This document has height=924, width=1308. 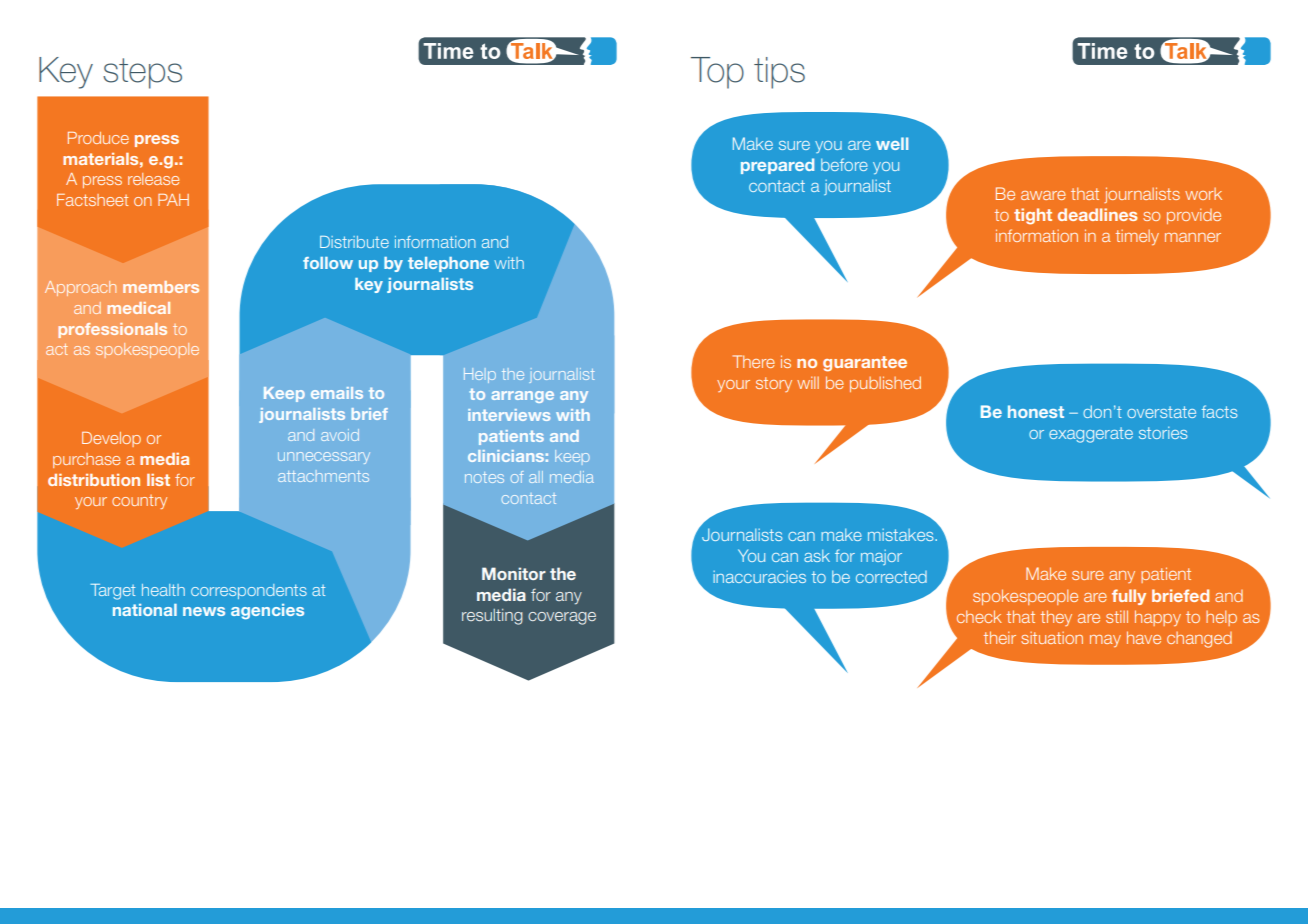 I want to click on well, so click(x=892, y=143).
